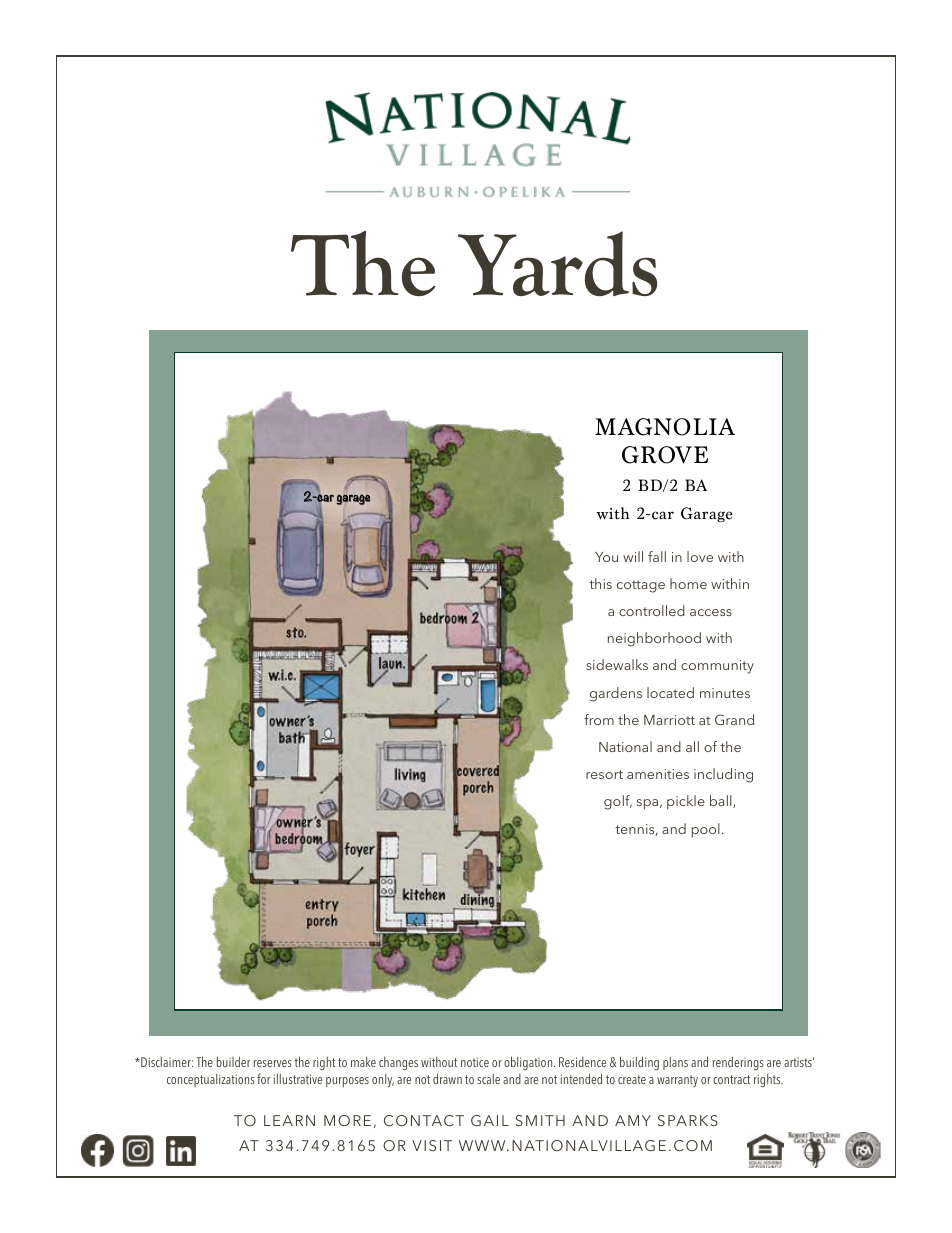 This page has height=1233, width=952. Describe the element at coordinates (606, 557) in the page. I see `You` at that location.
